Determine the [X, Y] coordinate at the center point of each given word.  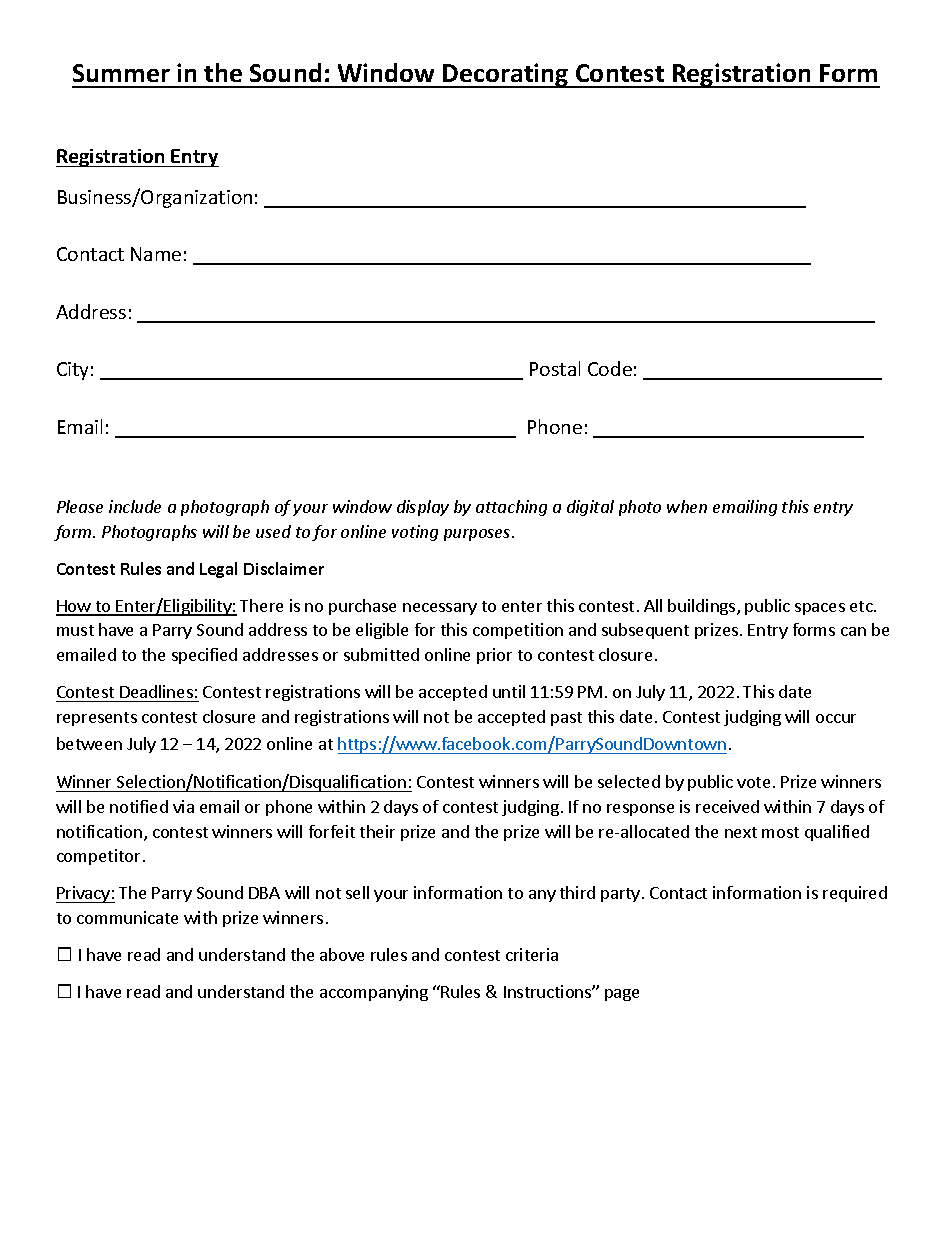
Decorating [506, 75]
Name [156, 254]
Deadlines [156, 691]
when [687, 506]
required [855, 894]
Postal [555, 368]
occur [836, 718]
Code [610, 368]
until [509, 691]
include [135, 506]
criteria [532, 954]
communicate [127, 917]
